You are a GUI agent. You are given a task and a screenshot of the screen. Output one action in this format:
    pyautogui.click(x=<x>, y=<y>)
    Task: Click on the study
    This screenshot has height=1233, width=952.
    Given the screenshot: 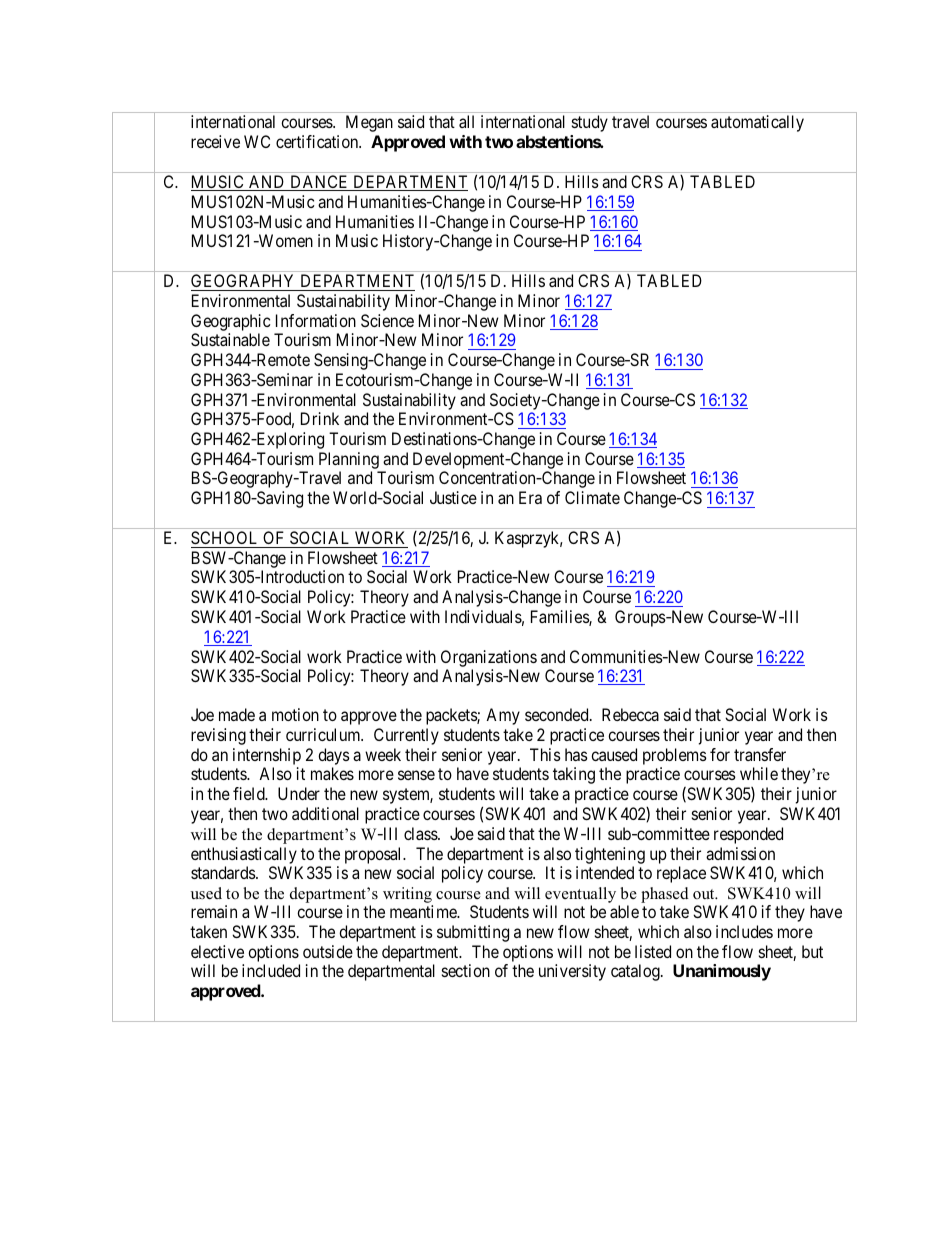 What is the action you would take?
    pyautogui.click(x=590, y=123)
